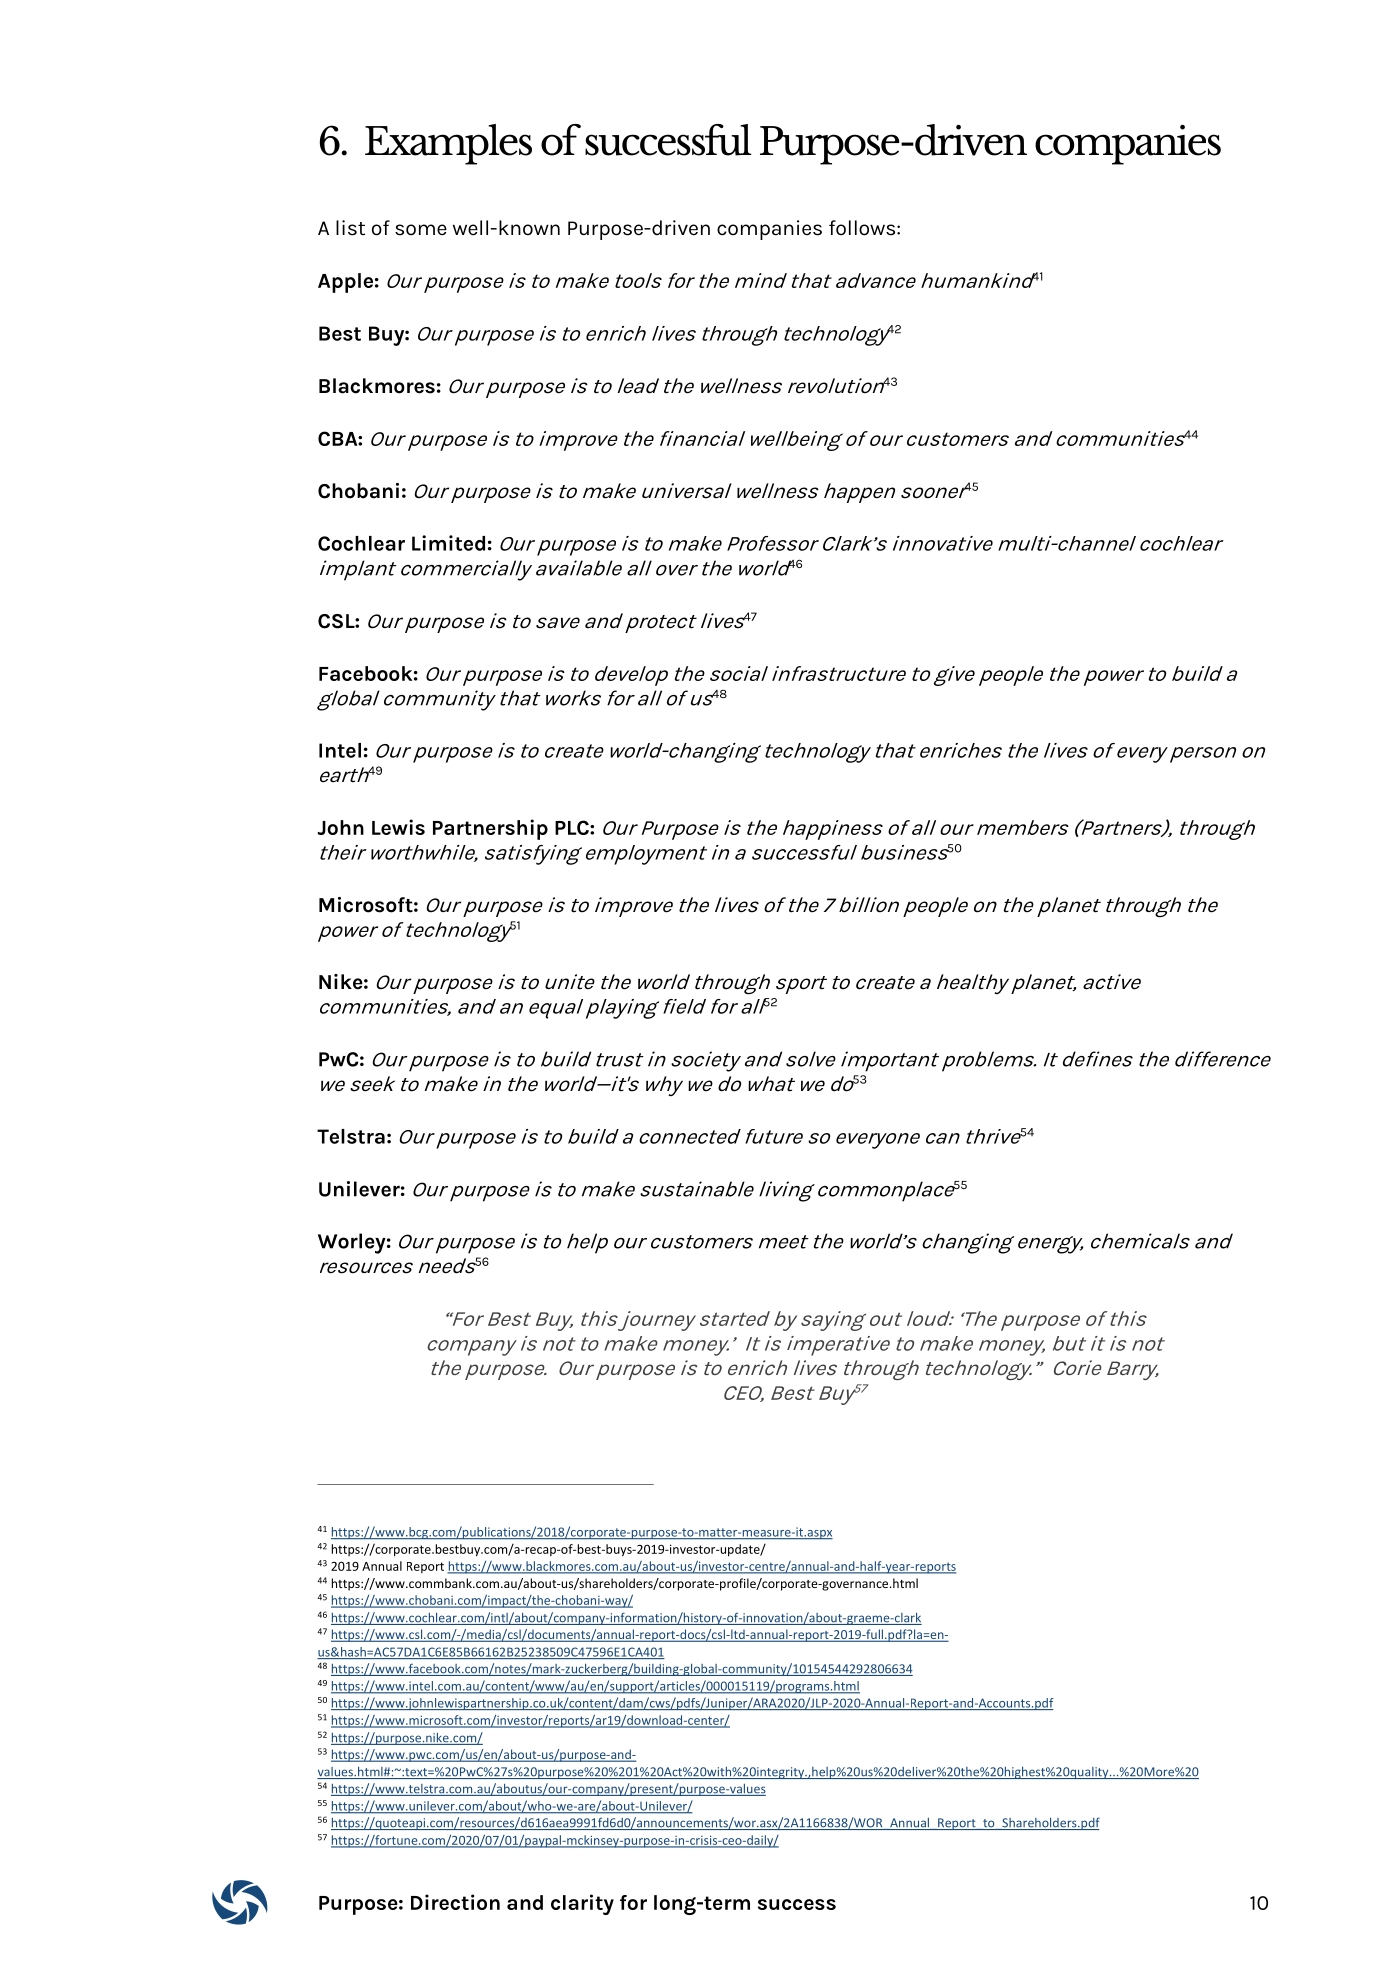 This image has height=1966, width=1390. Describe the element at coordinates (448, 543) in the image. I see `Limited` at that location.
